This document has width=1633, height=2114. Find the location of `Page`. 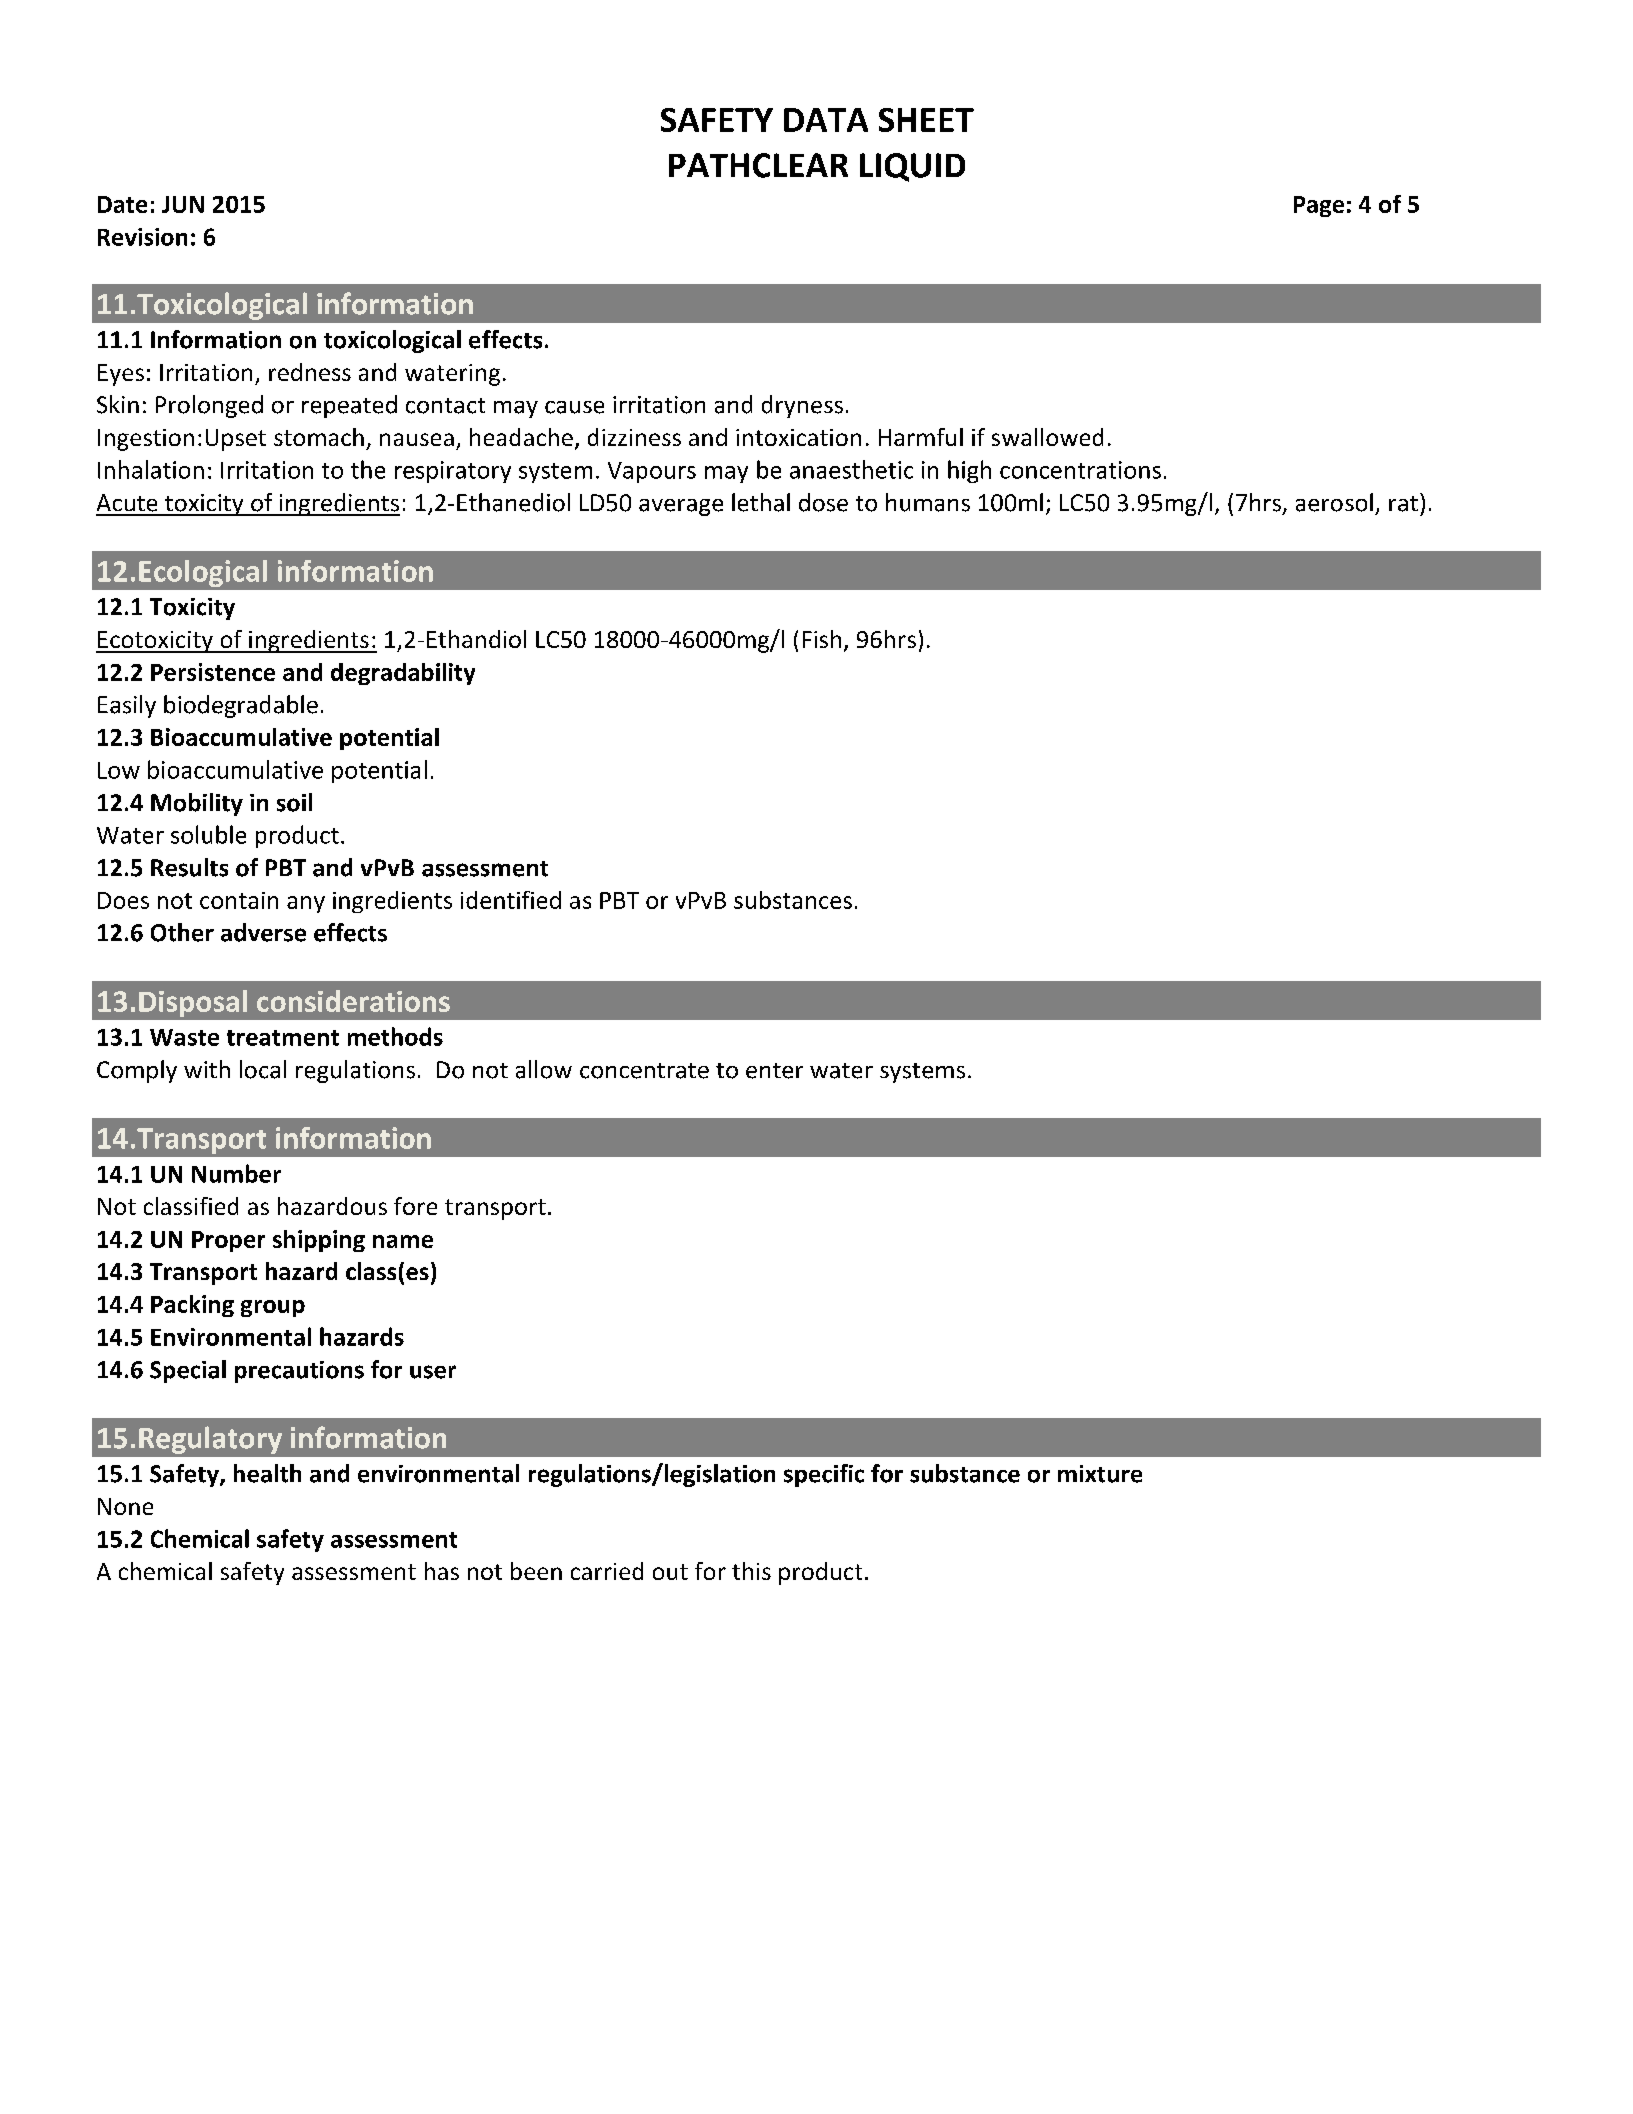

Page is located at coordinates (1319, 206).
